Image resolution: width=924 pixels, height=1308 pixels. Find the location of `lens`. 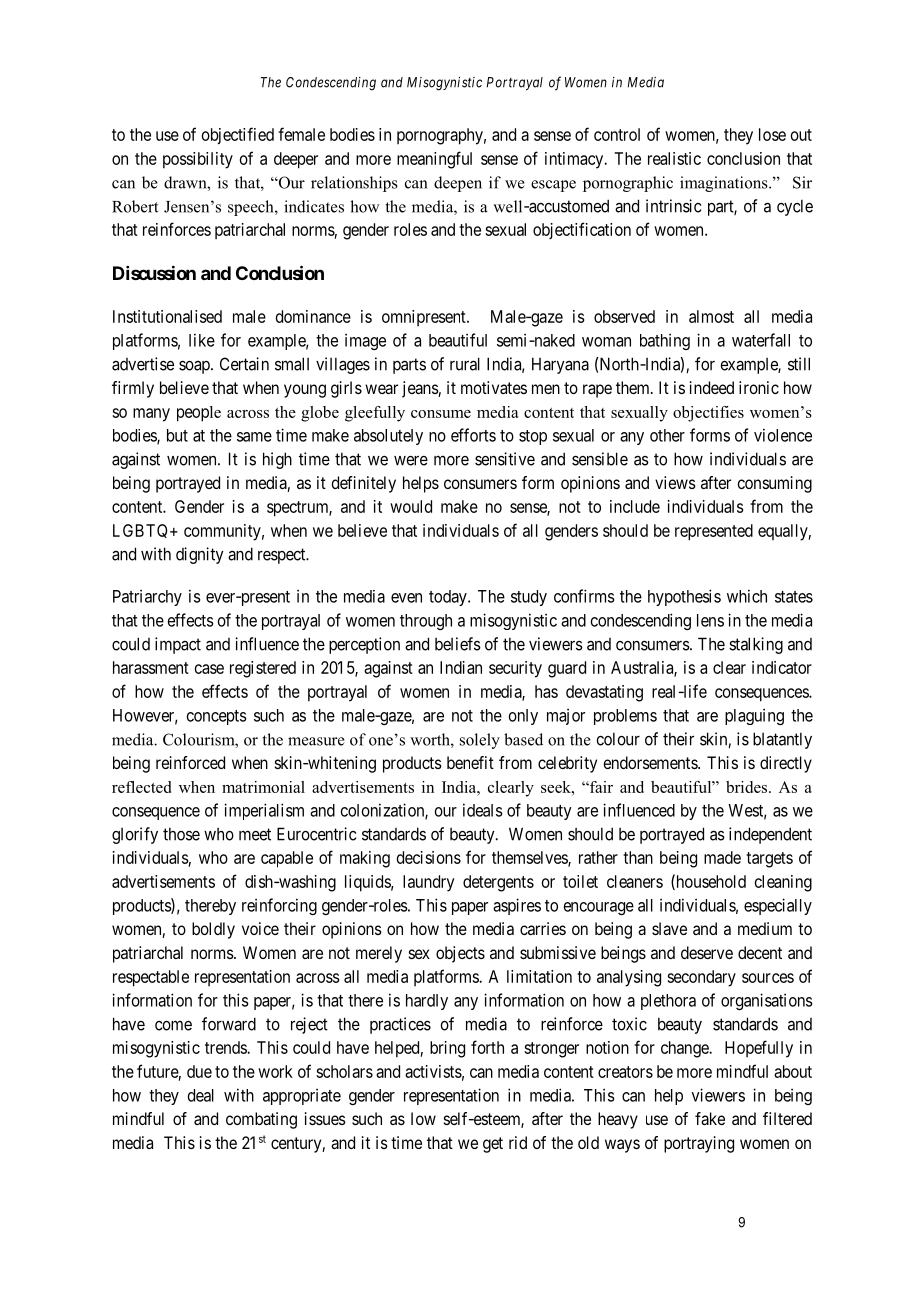

lens is located at coordinates (710, 620).
